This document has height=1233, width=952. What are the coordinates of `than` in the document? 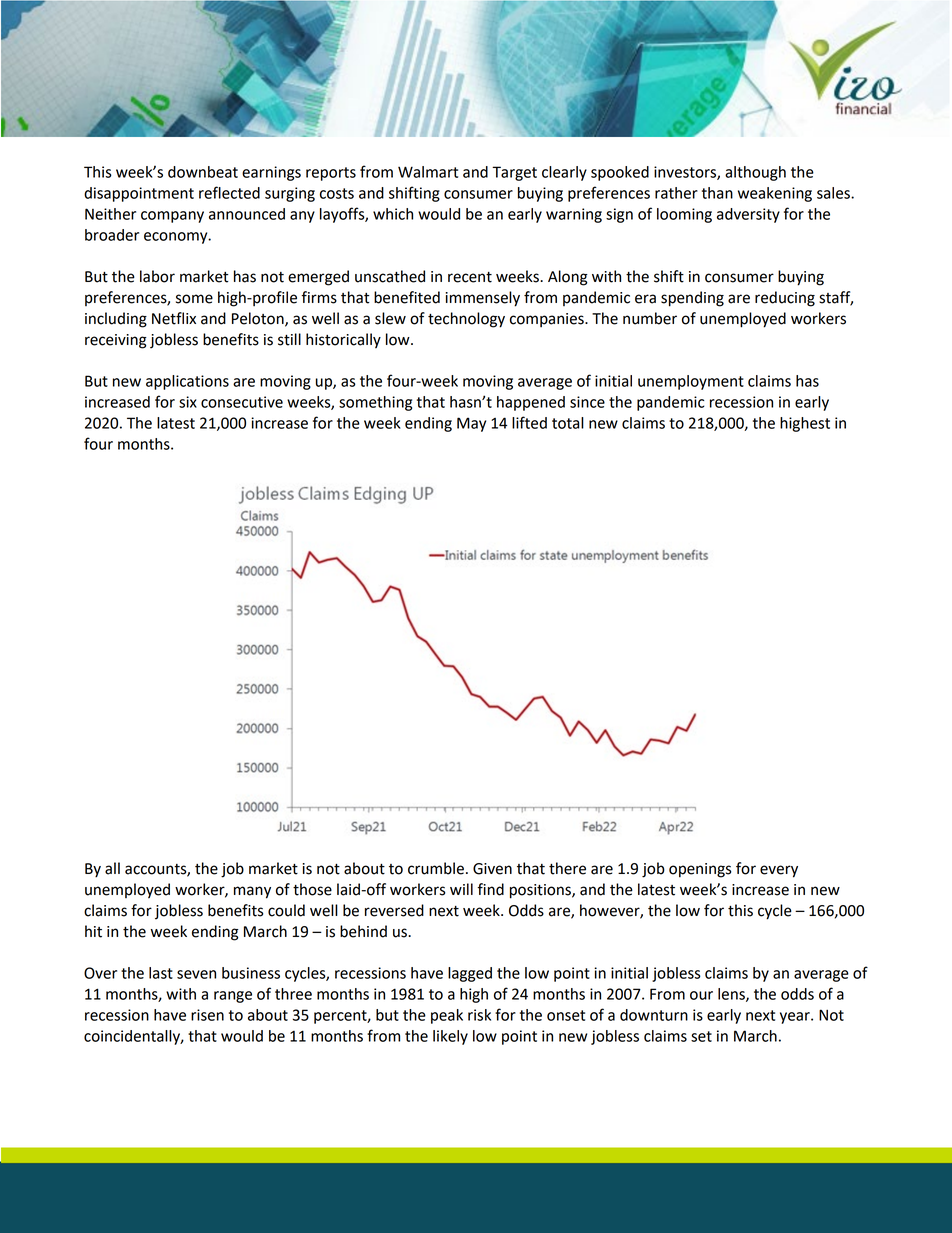 It's located at (717, 193).
